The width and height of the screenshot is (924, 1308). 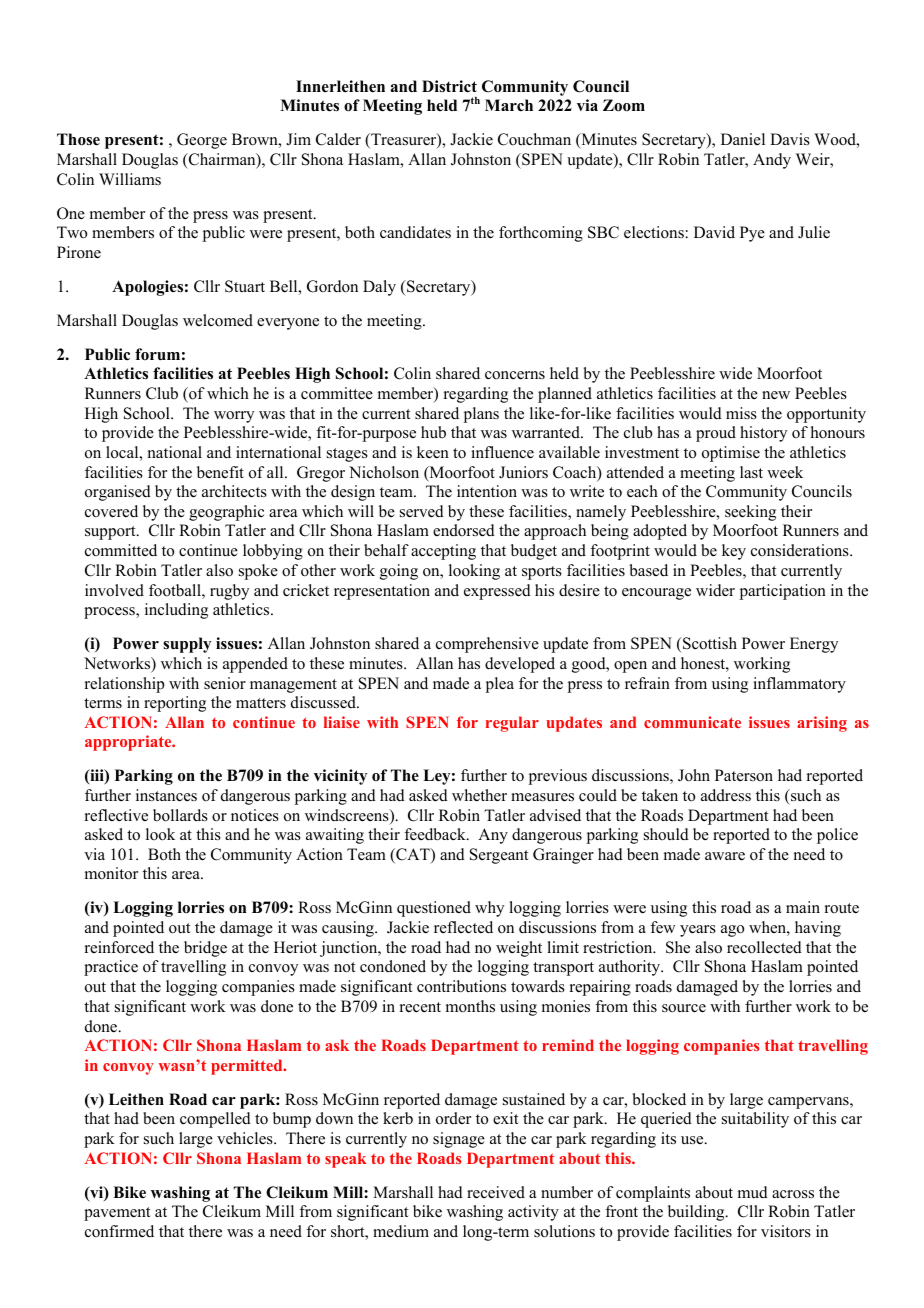 What do you see at coordinates (743, 139) in the screenshot?
I see `Daniel` at bounding box center [743, 139].
